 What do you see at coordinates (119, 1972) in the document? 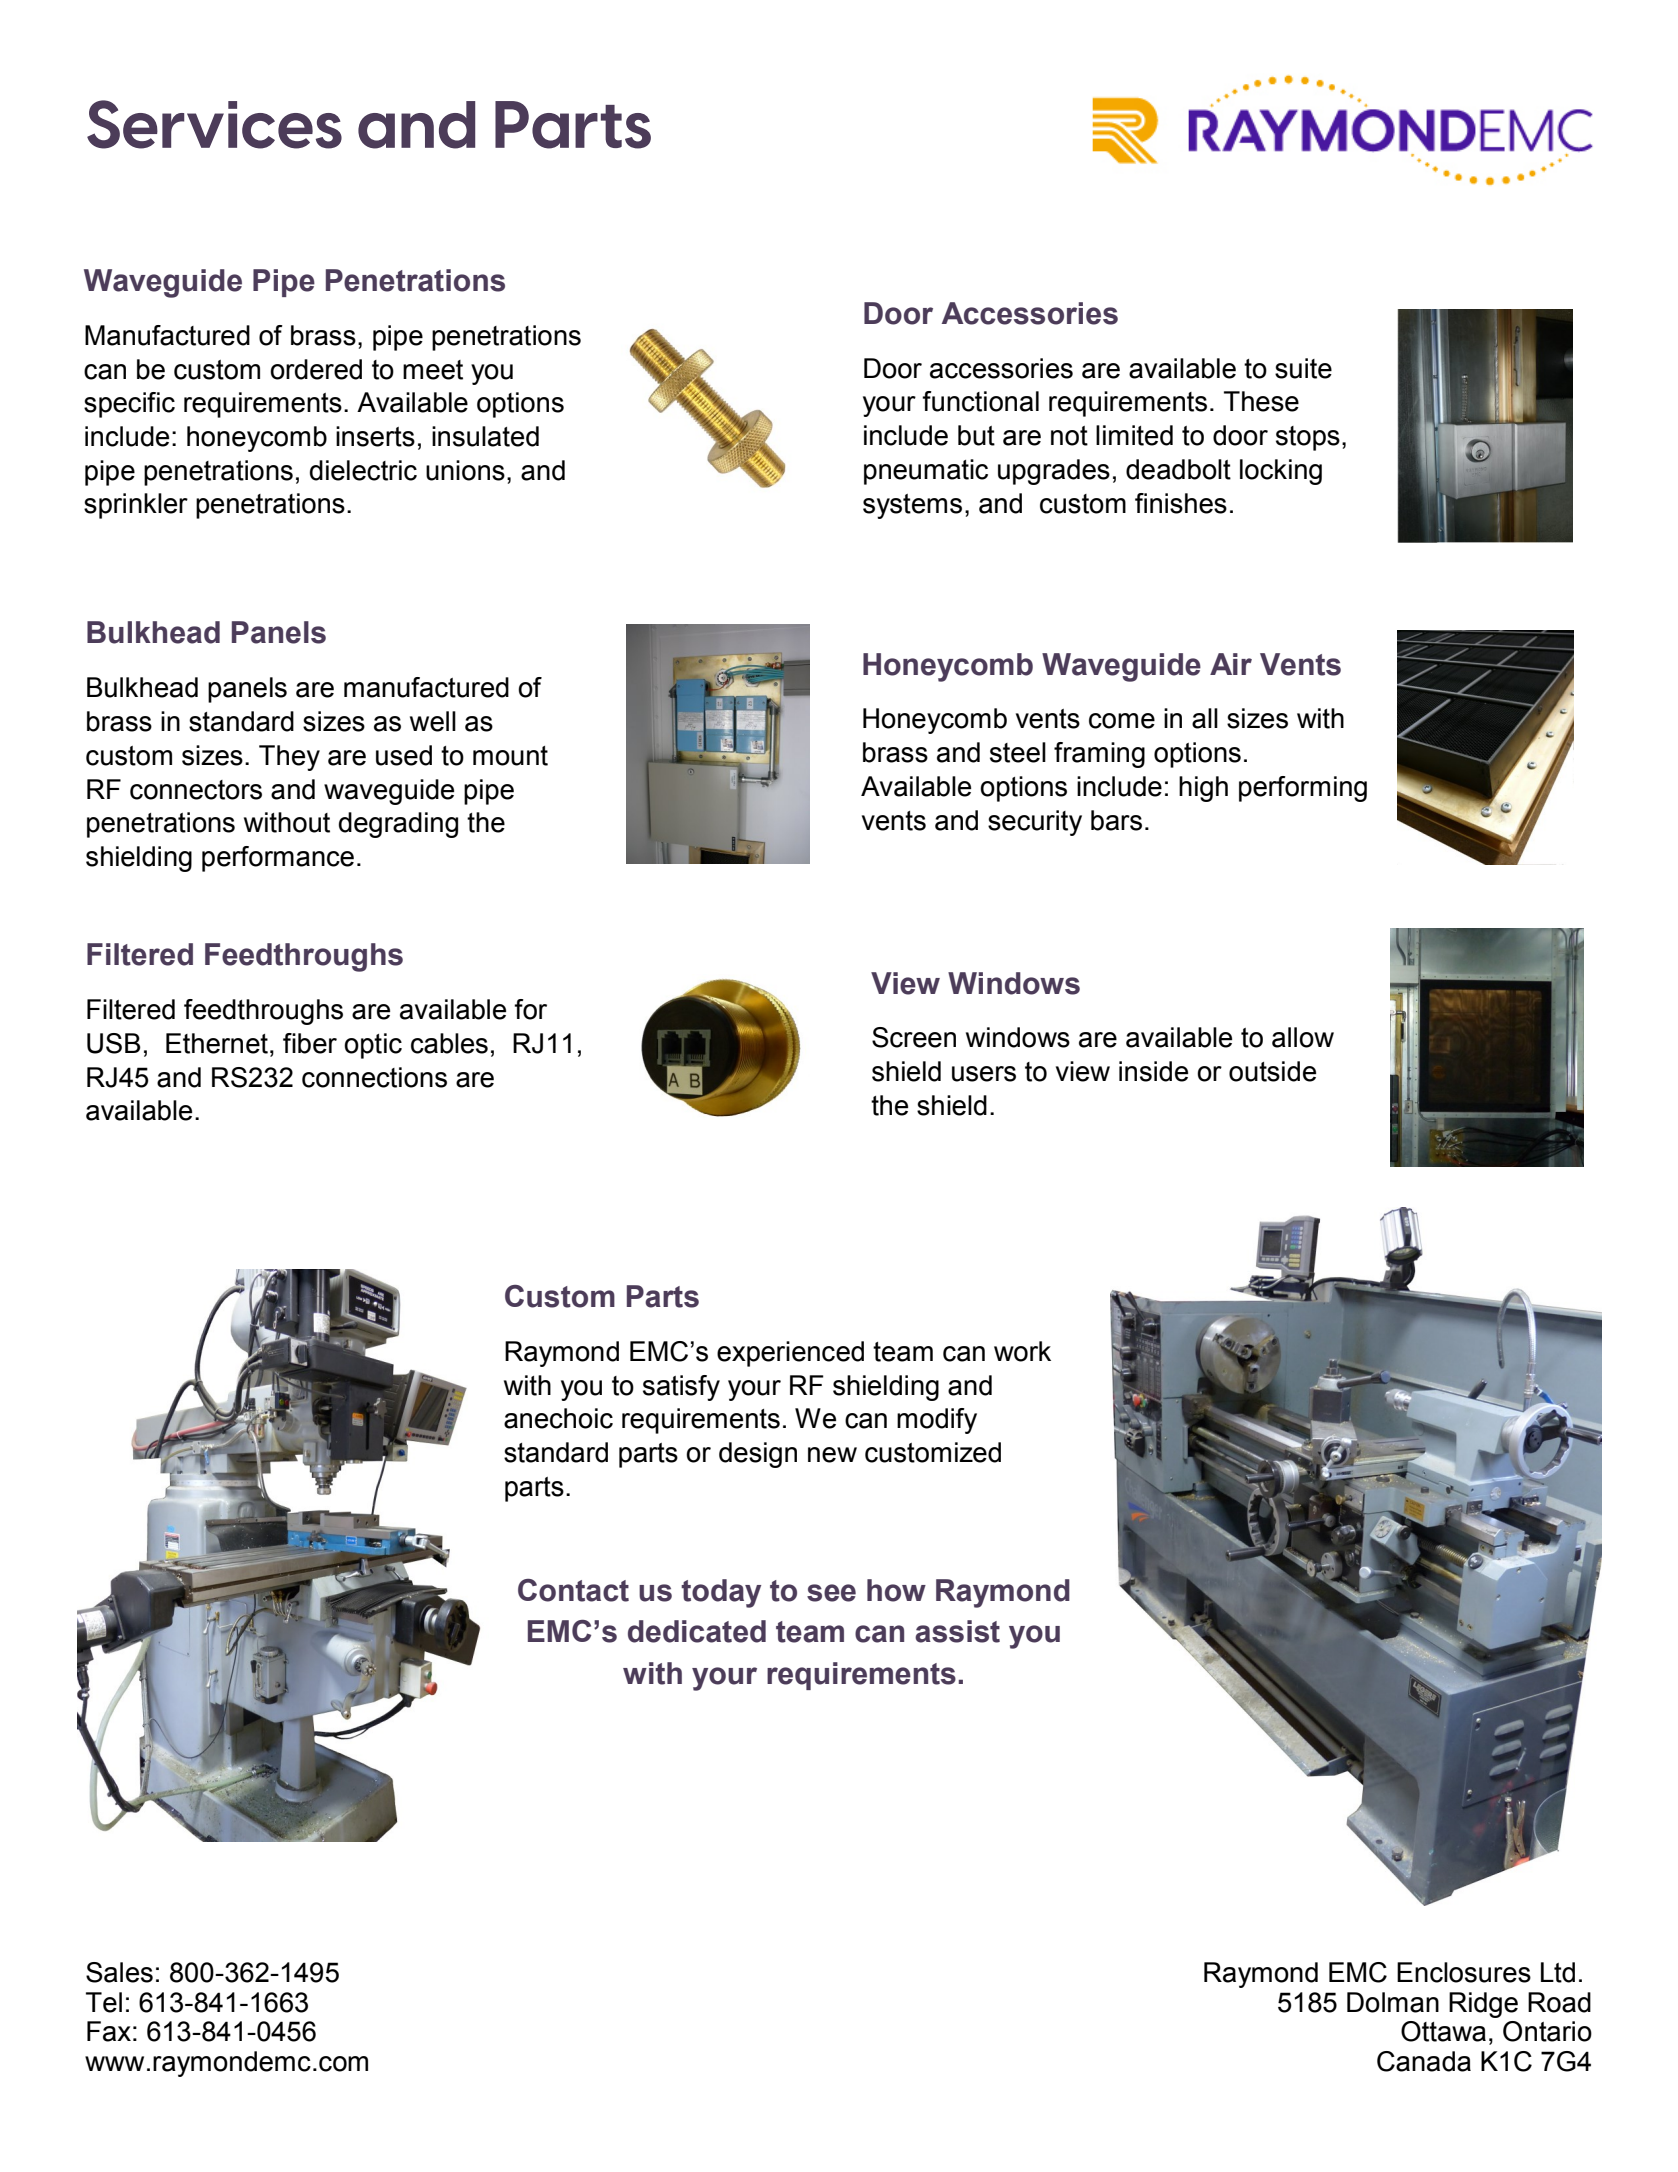
I see `Sales` at bounding box center [119, 1972].
